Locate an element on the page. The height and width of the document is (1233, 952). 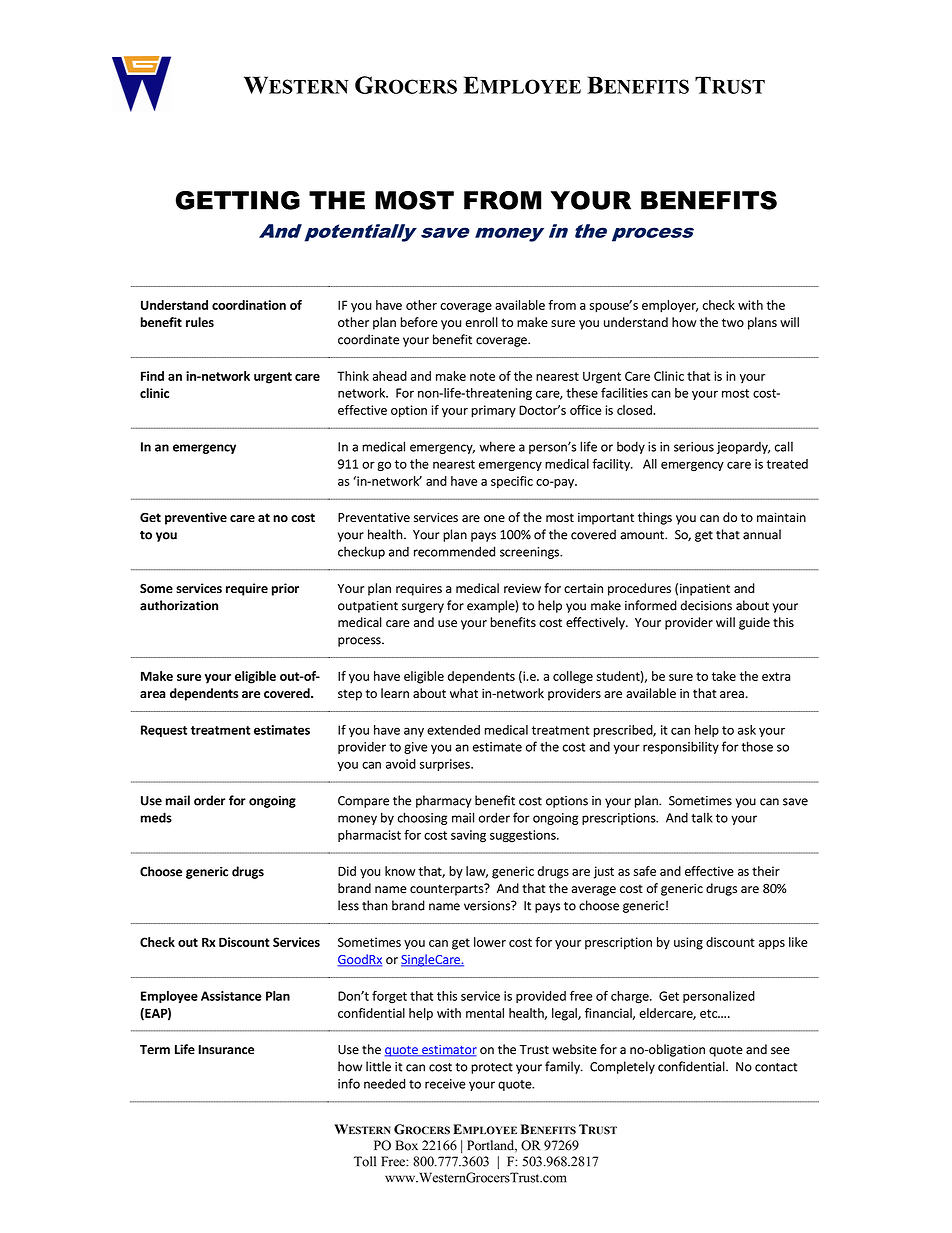
Box is located at coordinates (407, 1145).
